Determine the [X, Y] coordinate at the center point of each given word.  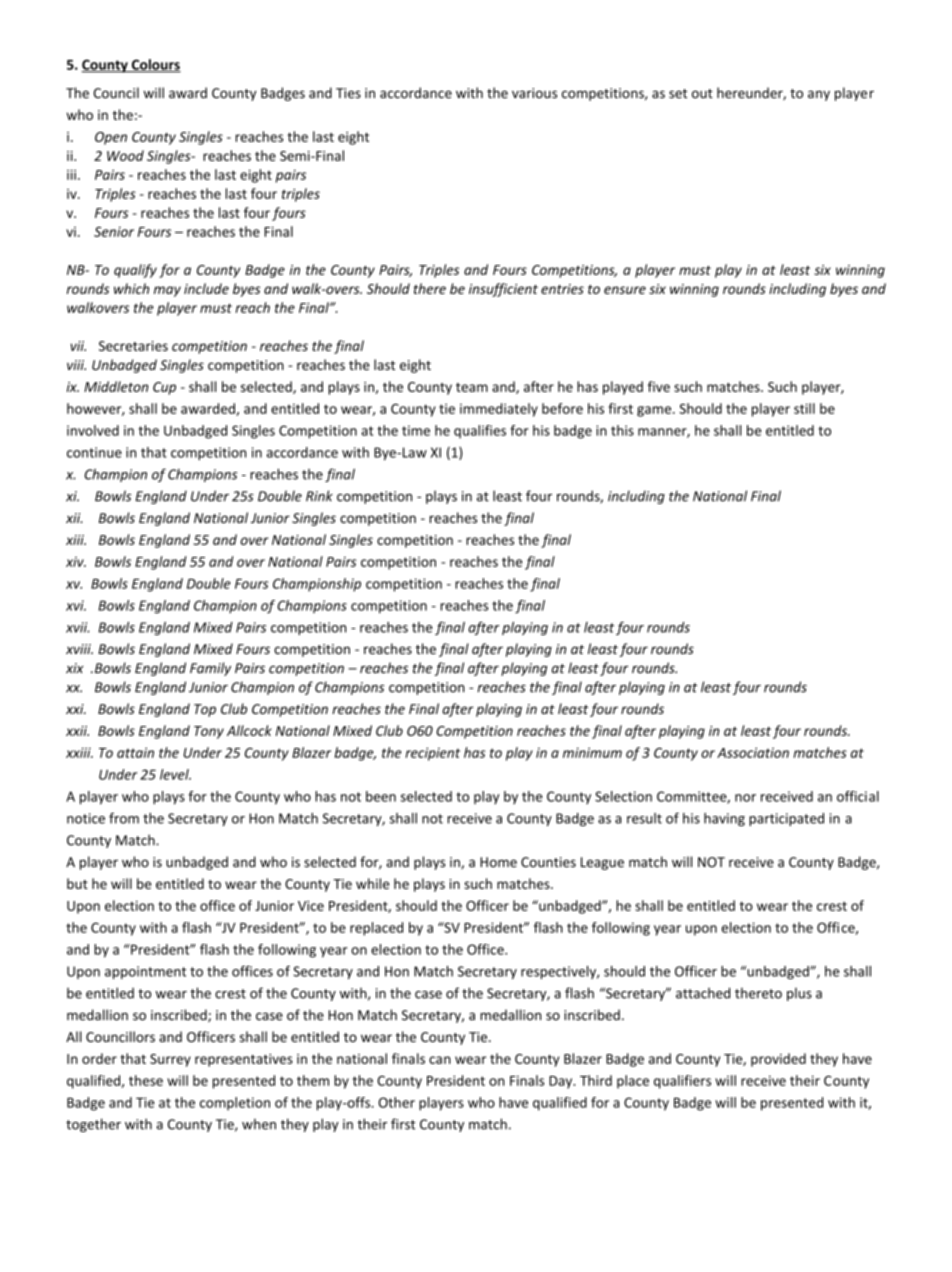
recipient [432, 754]
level [175, 774]
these [146, 1080]
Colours [155, 65]
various [534, 93]
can [440, 1060]
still [804, 408]
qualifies [480, 432]
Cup [164, 388]
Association [753, 752]
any [819, 95]
